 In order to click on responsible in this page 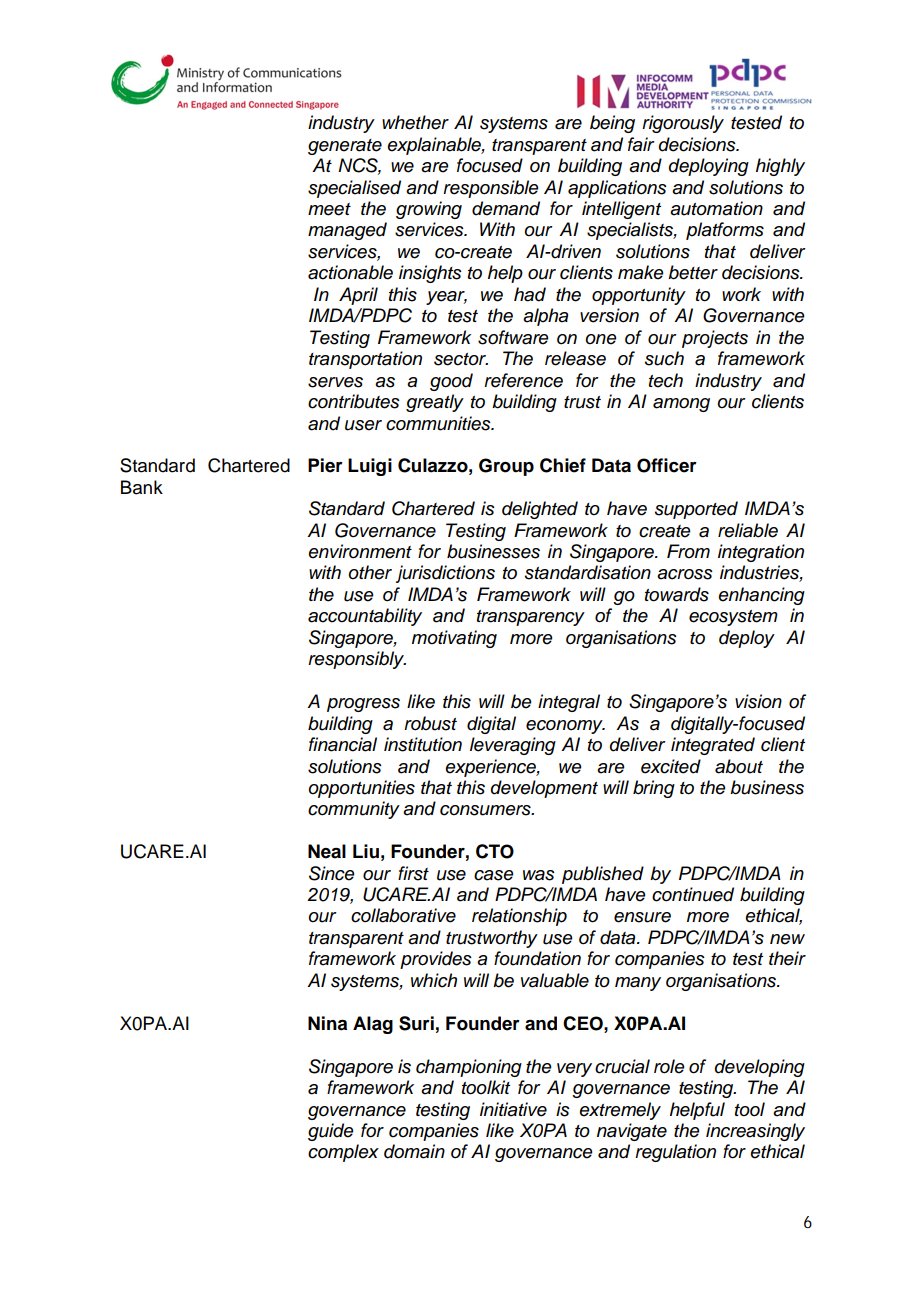, I will do `click(491, 189)`.
